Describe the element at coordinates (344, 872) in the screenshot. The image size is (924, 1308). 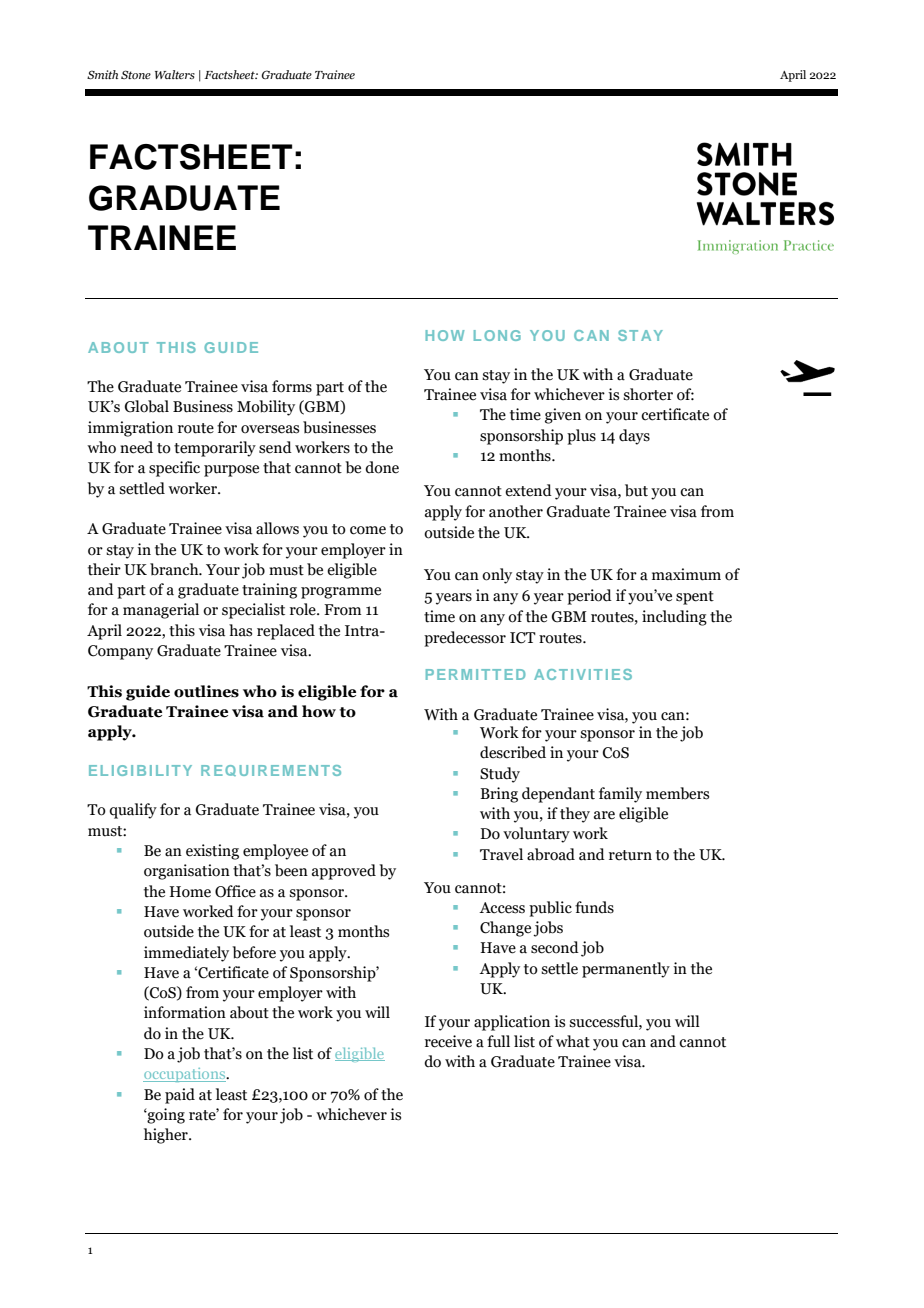
I see `approved` at that location.
